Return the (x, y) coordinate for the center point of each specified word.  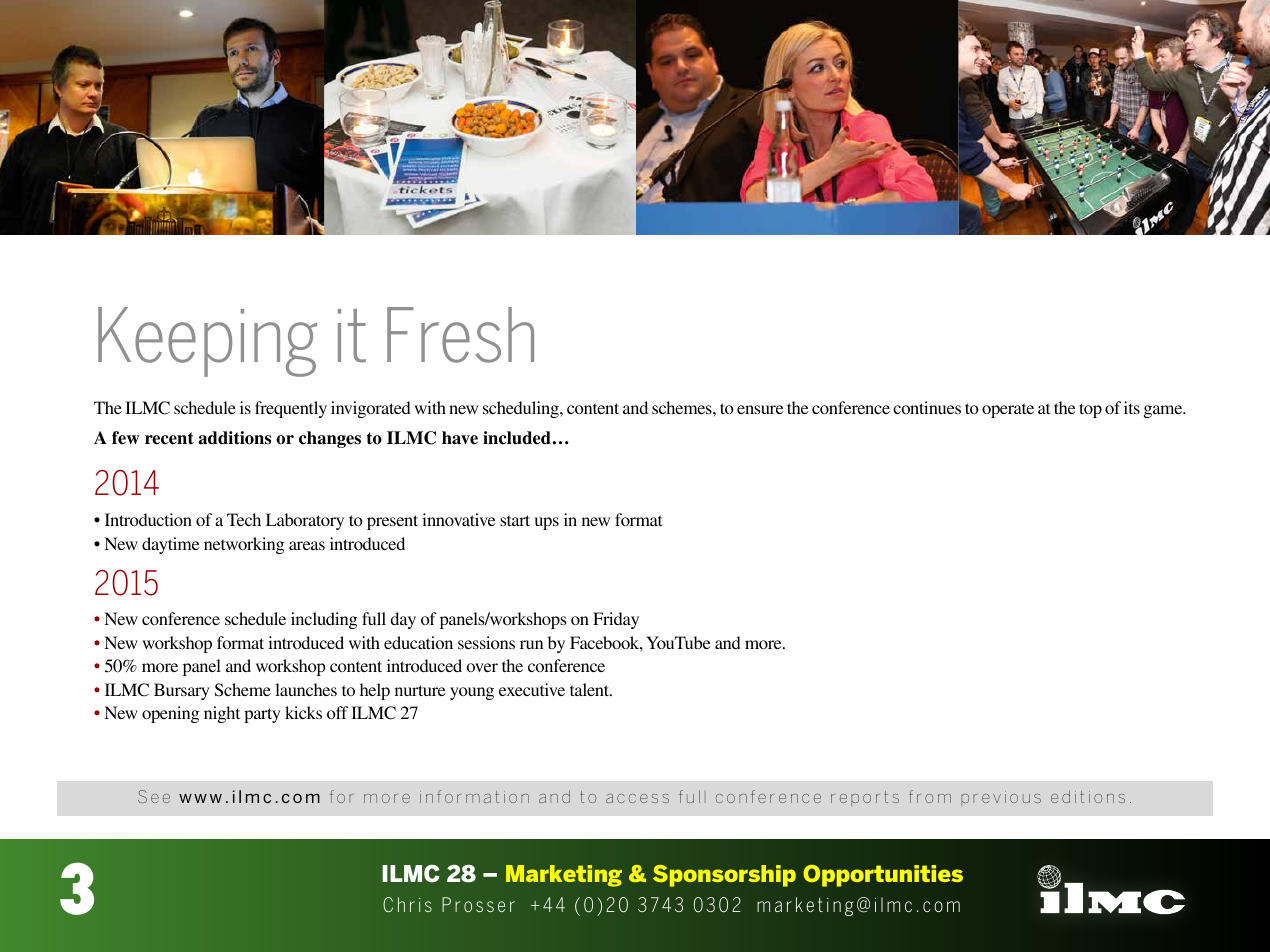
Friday (616, 620)
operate (1008, 410)
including (324, 620)
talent (591, 689)
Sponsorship (724, 876)
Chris (407, 905)
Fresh (460, 335)
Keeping (207, 342)
